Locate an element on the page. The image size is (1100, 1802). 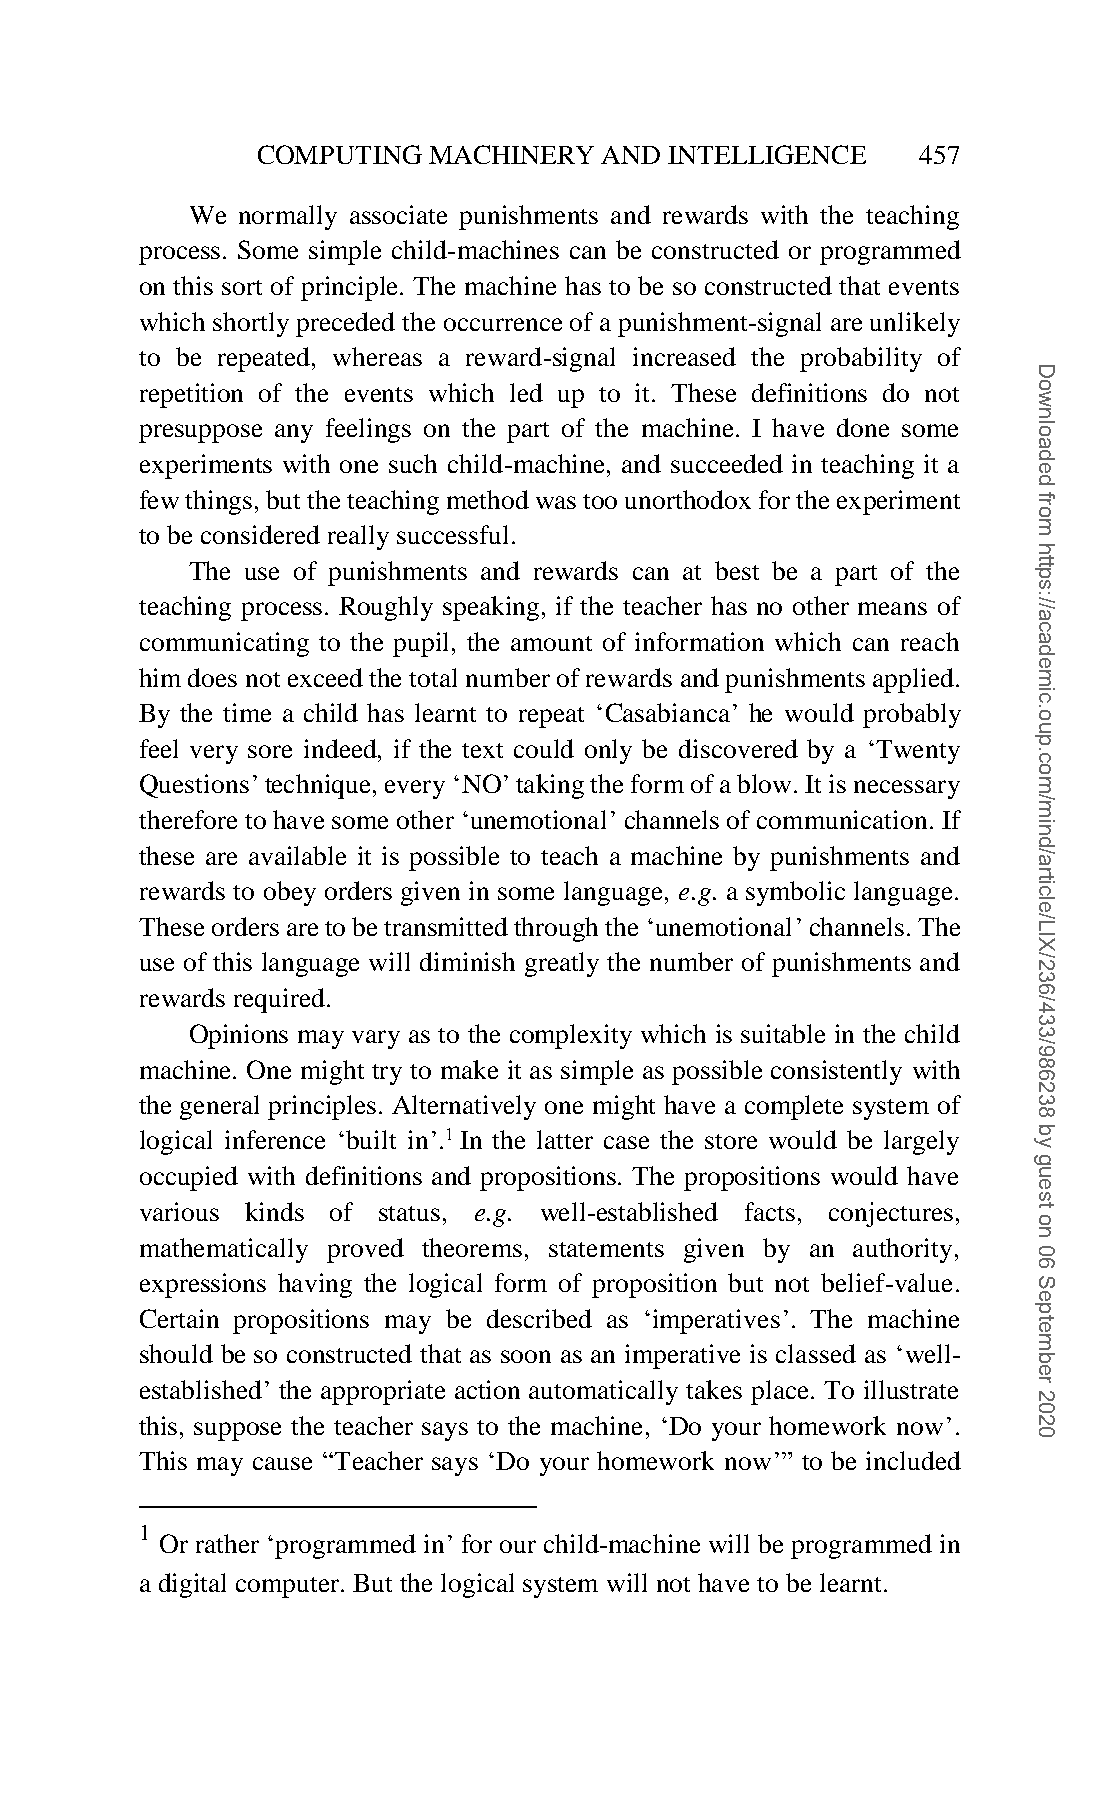
rather is located at coordinates (227, 1543).
